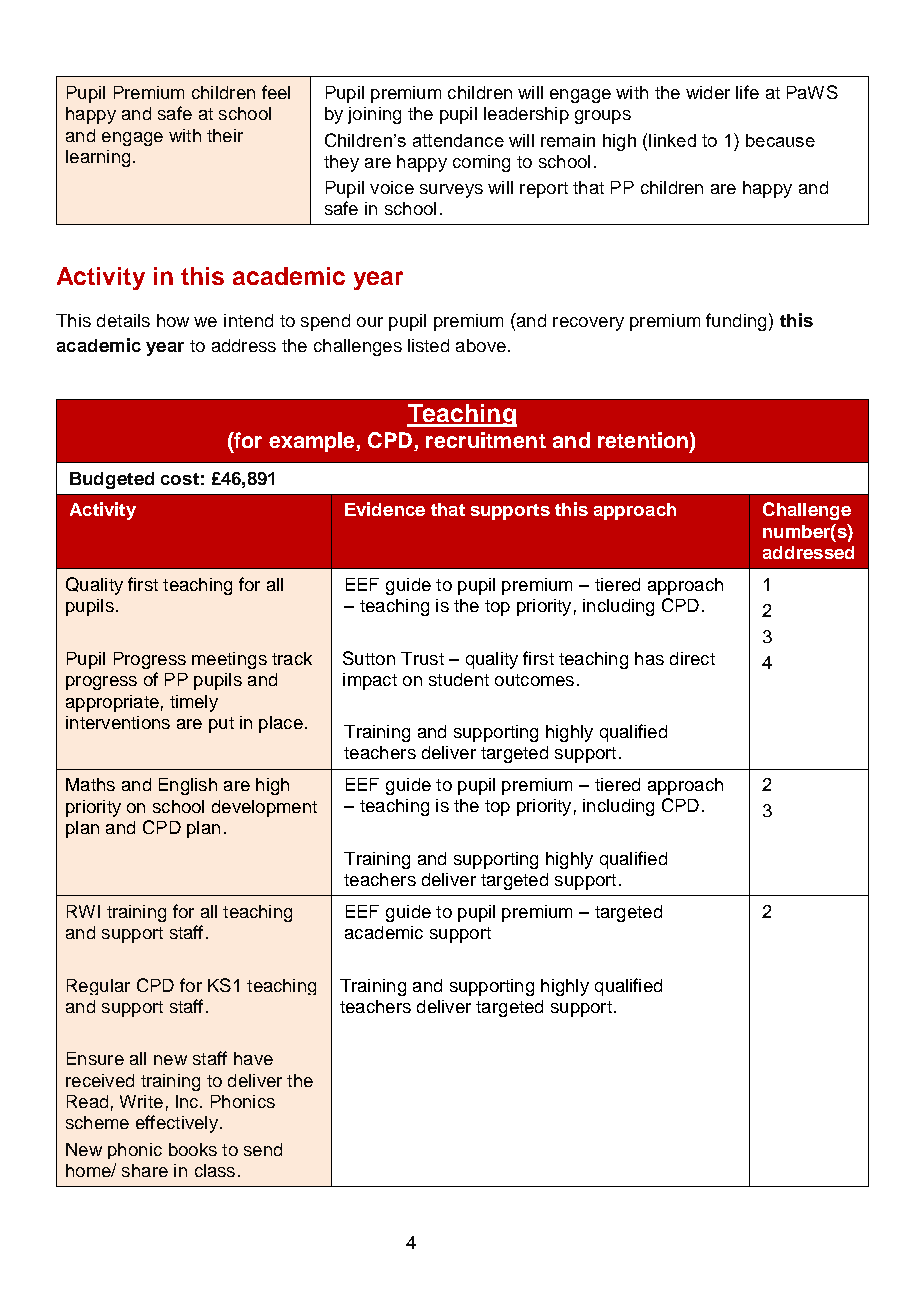 The image size is (924, 1308). What do you see at coordinates (225, 135) in the page?
I see `their` at bounding box center [225, 135].
